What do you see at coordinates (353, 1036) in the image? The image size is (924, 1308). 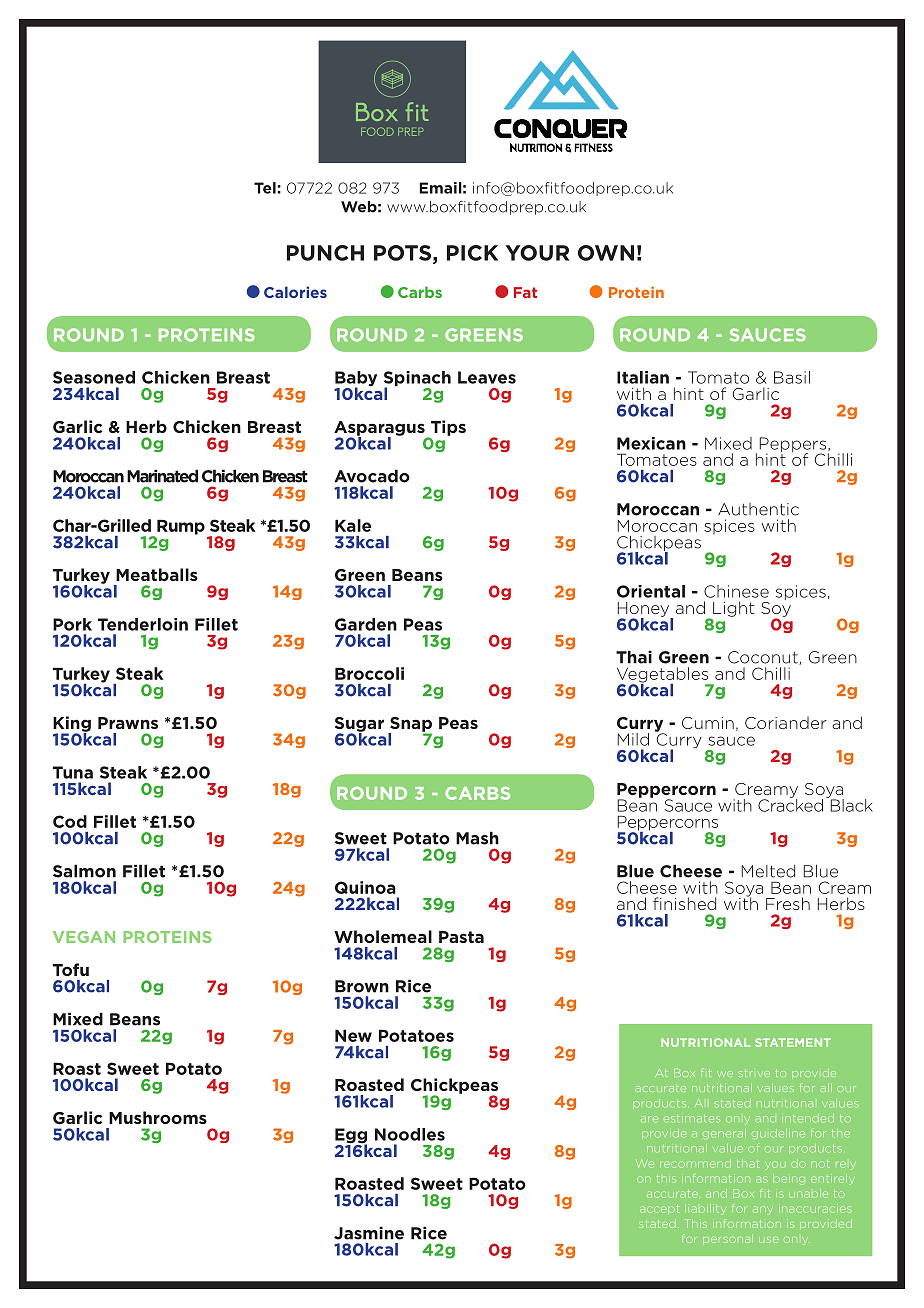 I see `New` at bounding box center [353, 1036].
